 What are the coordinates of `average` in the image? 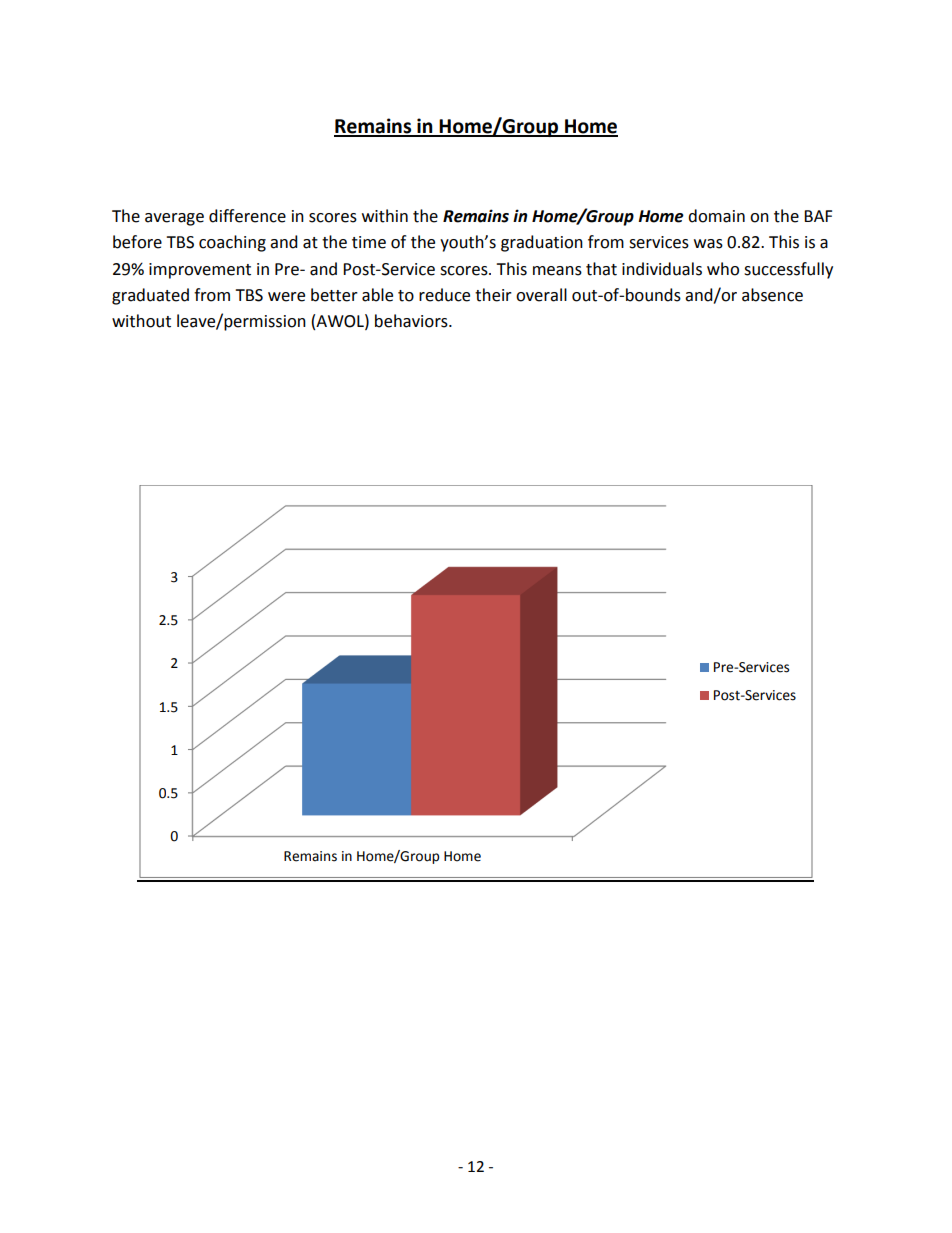 It's located at (174, 219).
